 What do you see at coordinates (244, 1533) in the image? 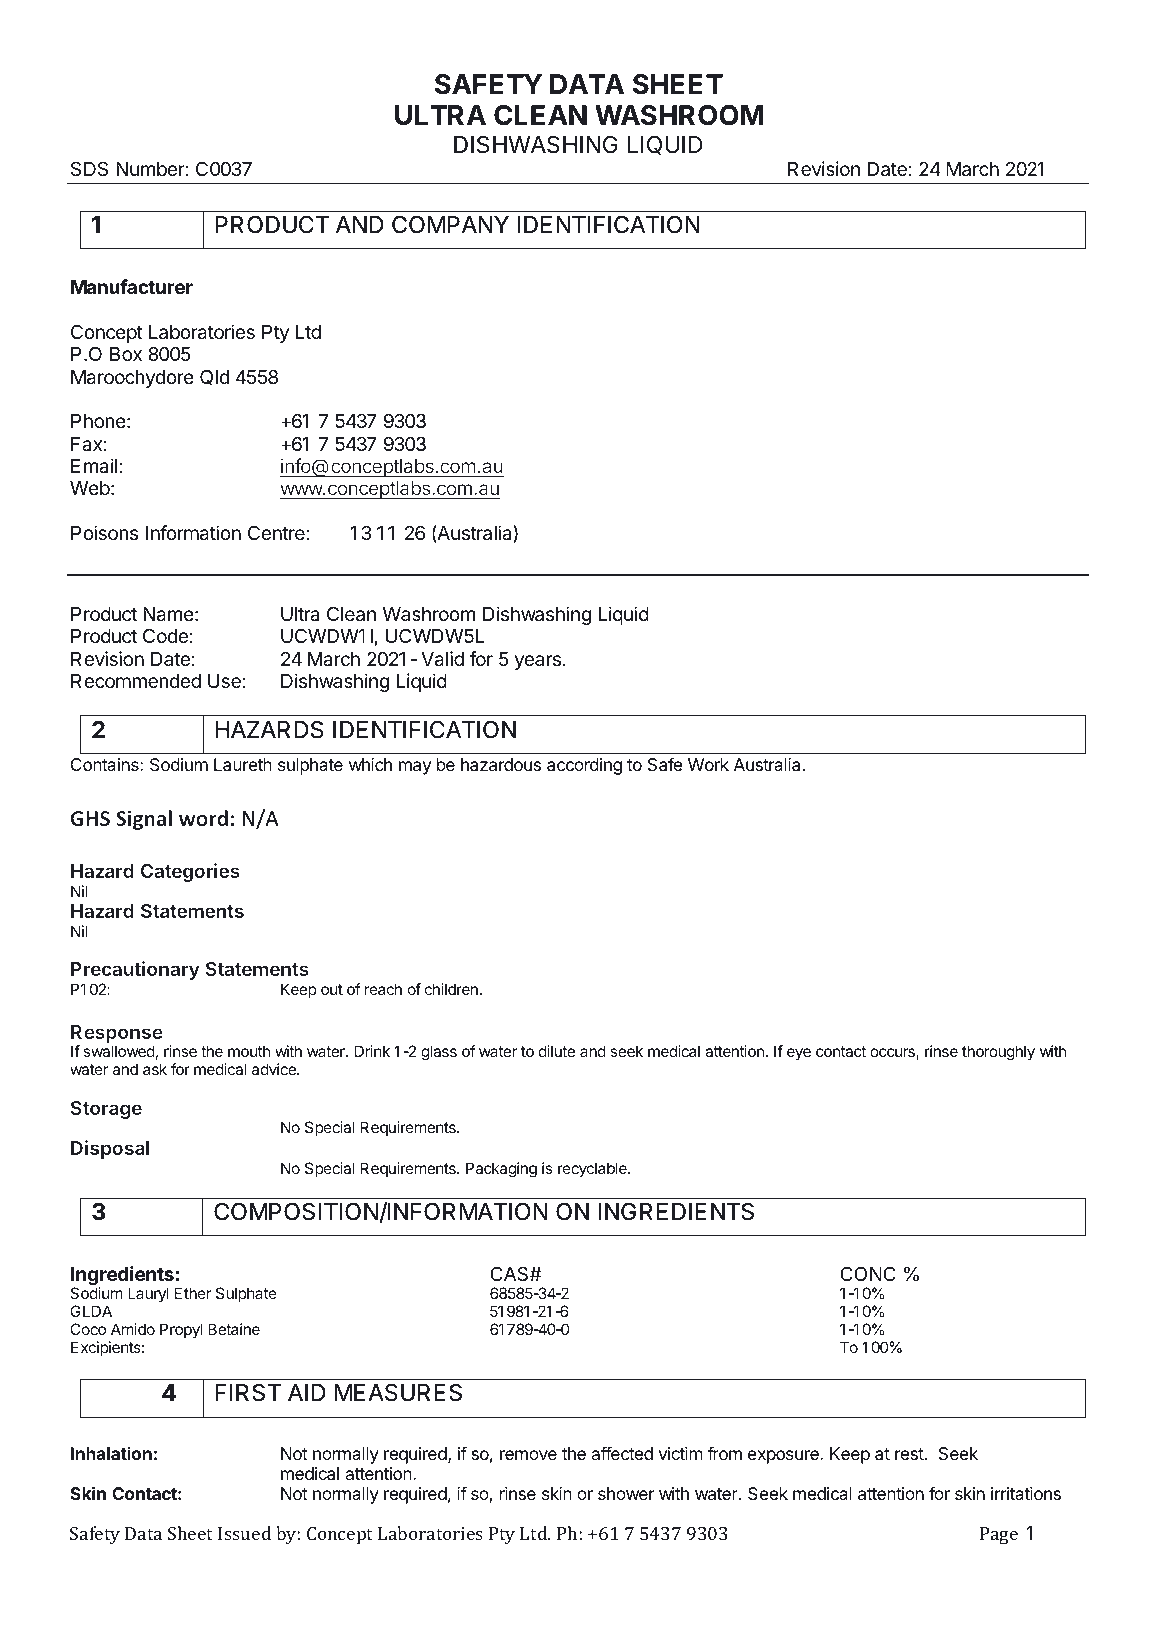
I see `Issued` at bounding box center [244, 1533].
